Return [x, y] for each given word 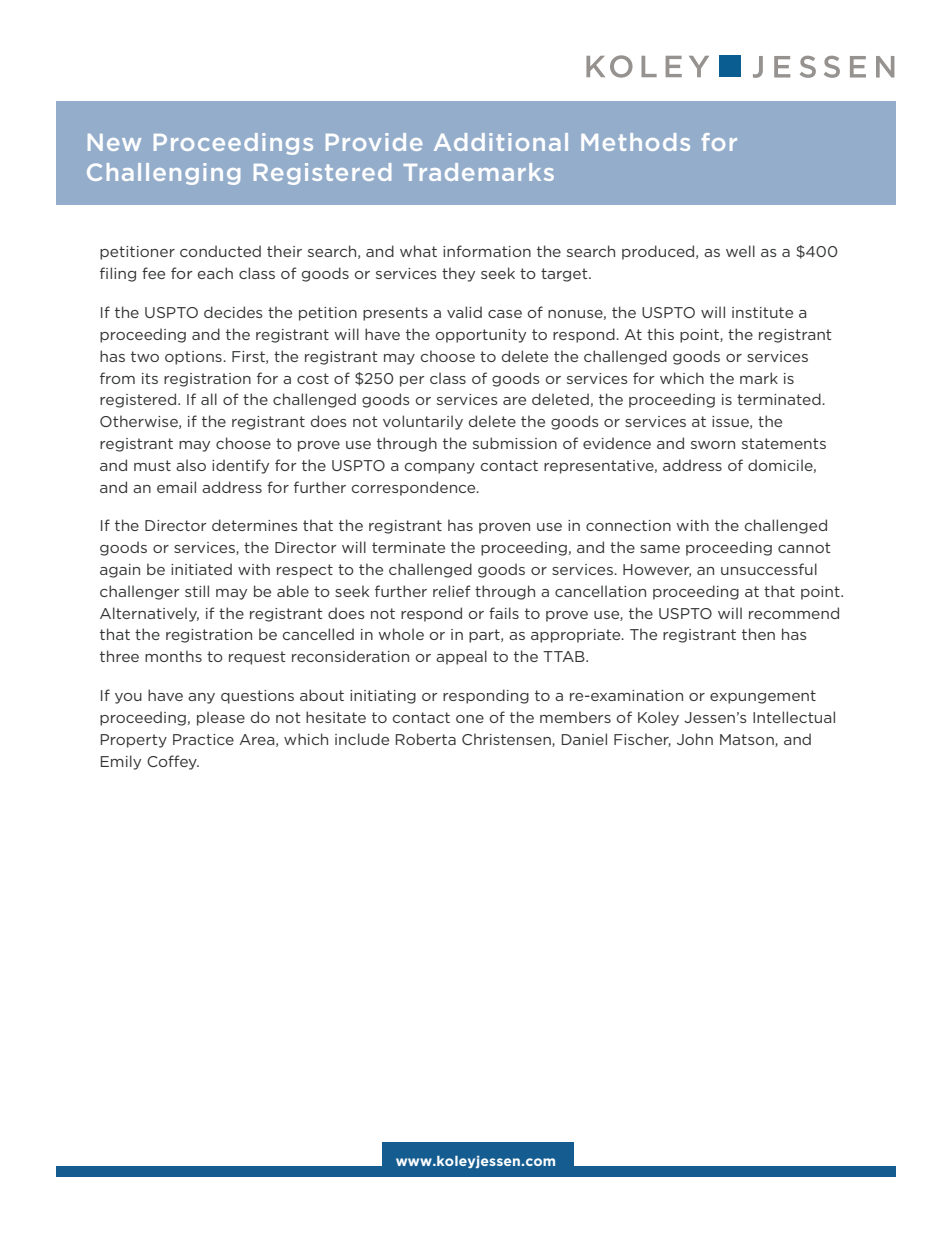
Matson [748, 740]
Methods [635, 142]
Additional [501, 142]
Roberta [426, 739]
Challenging [163, 174]
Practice [203, 739]
